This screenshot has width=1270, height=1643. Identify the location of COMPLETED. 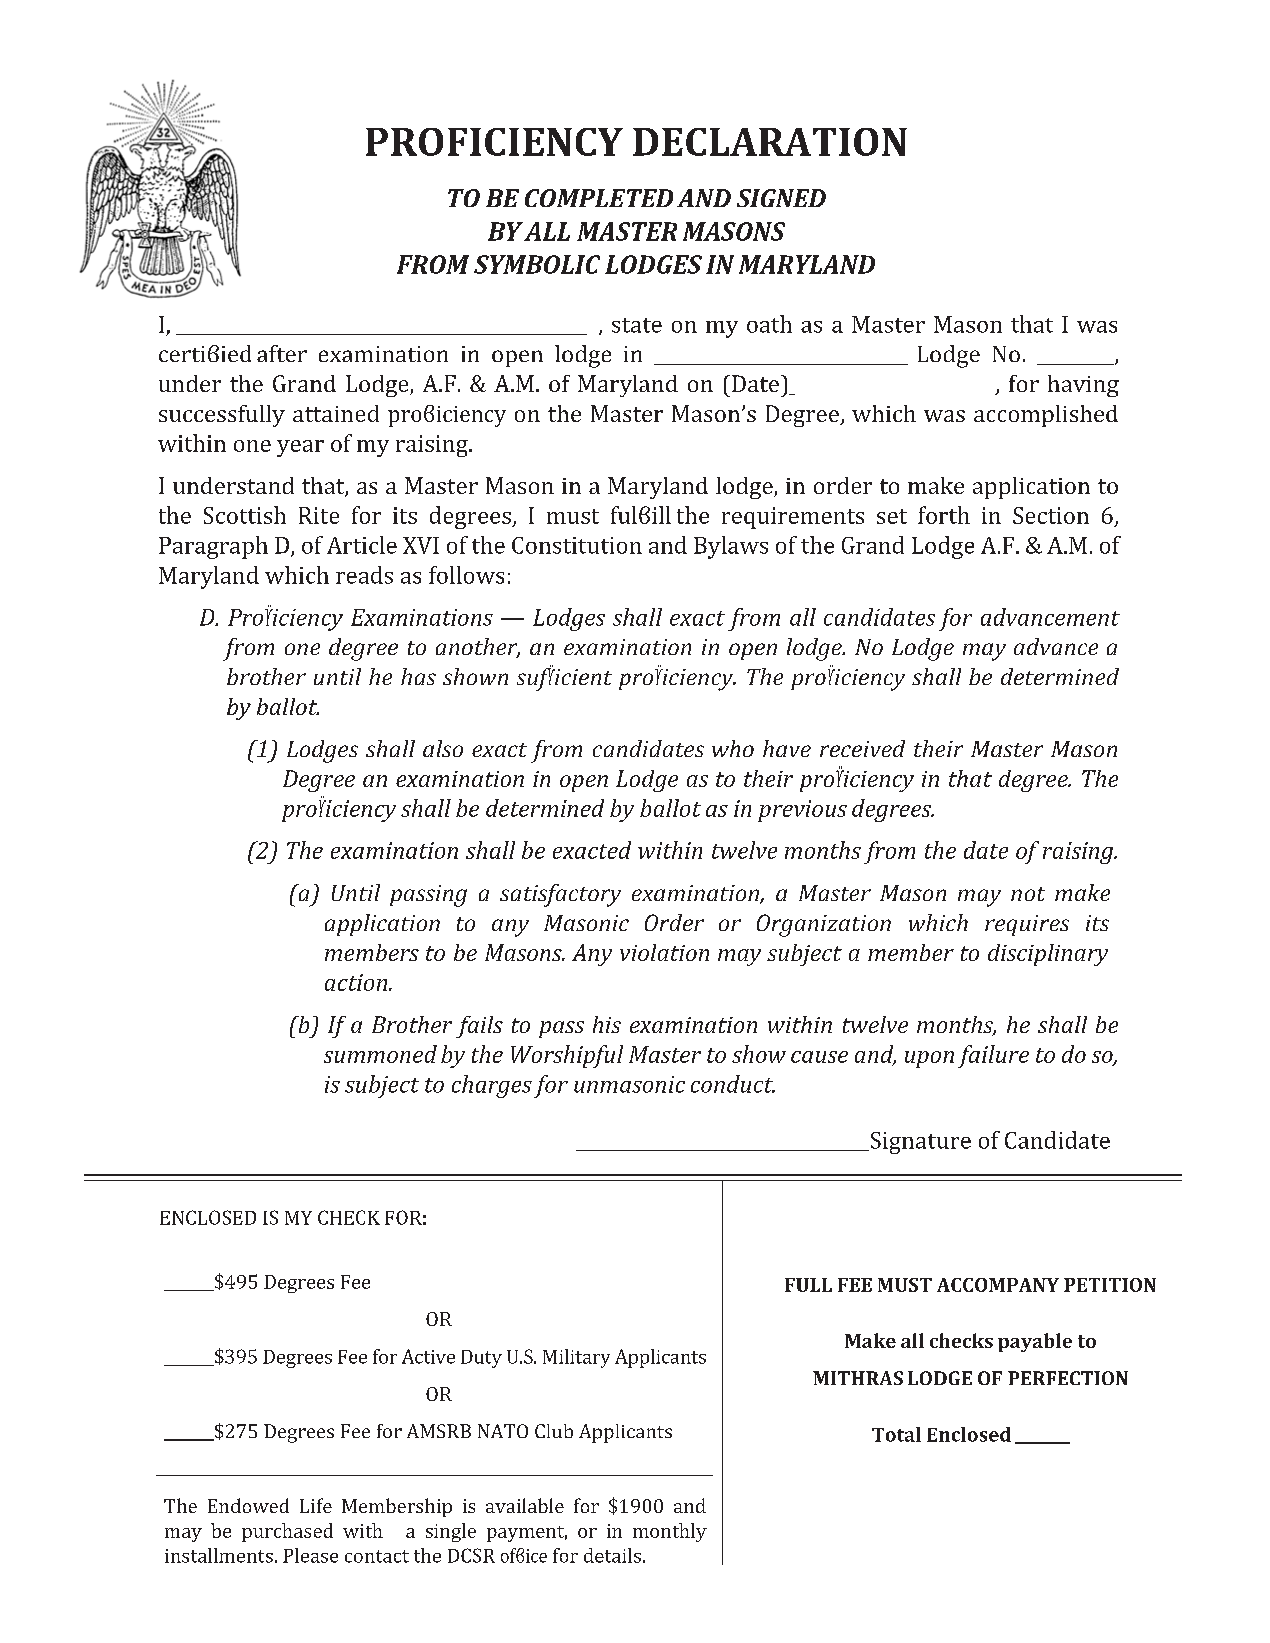
(599, 198).
